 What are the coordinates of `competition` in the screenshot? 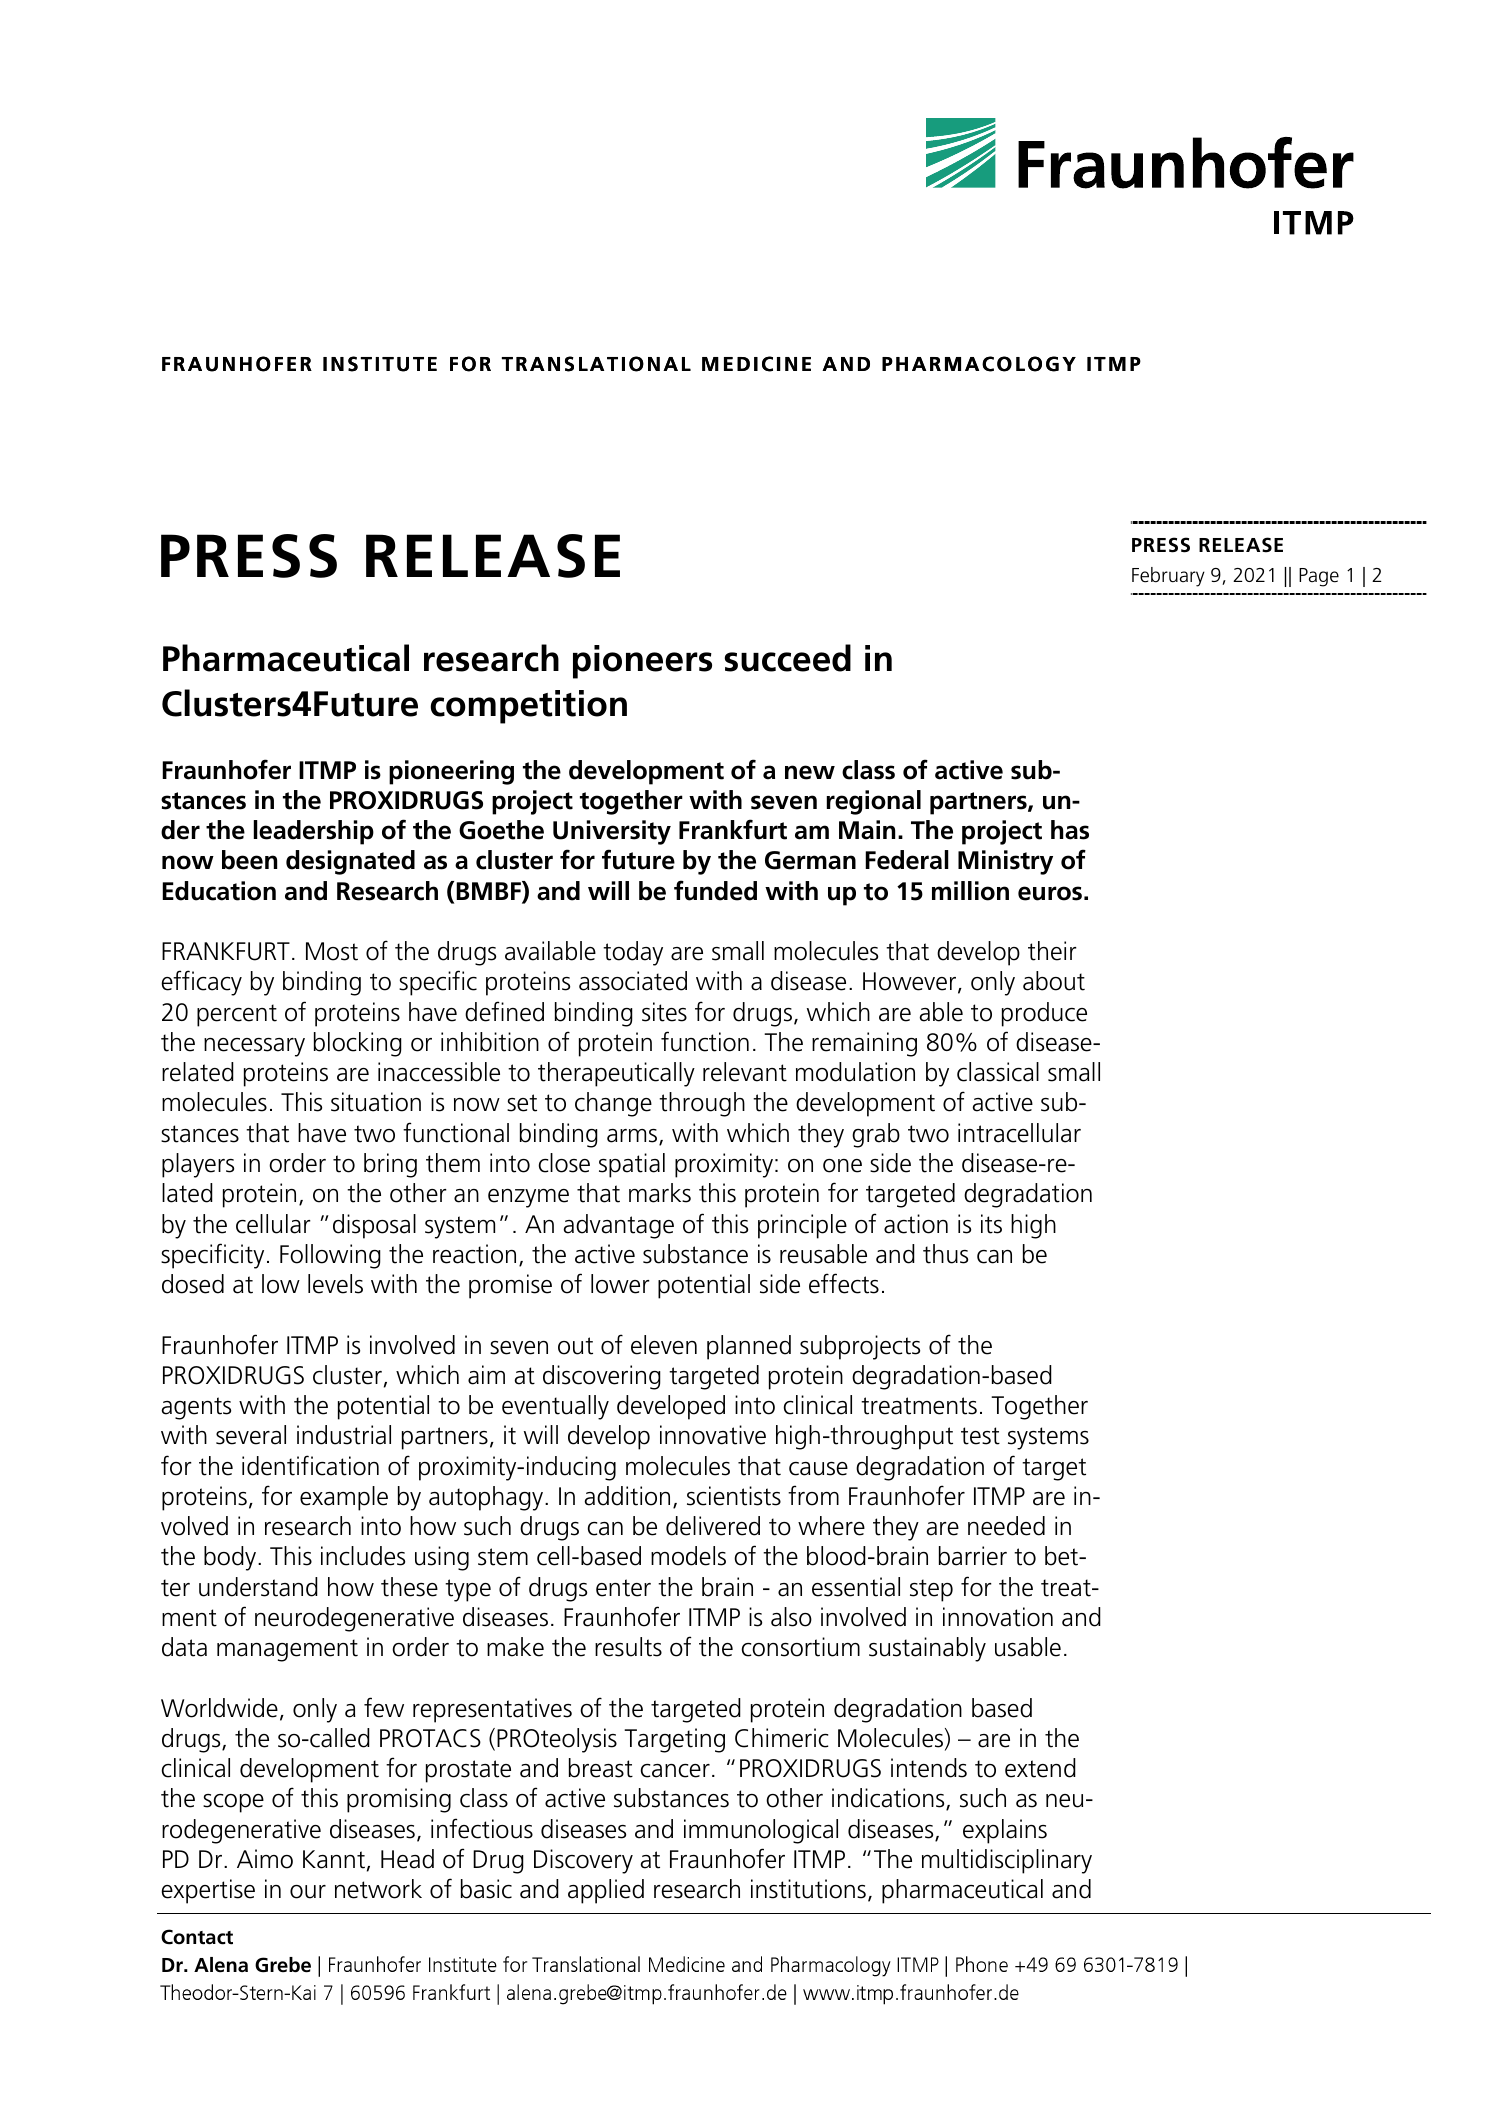 It's located at (528, 707).
